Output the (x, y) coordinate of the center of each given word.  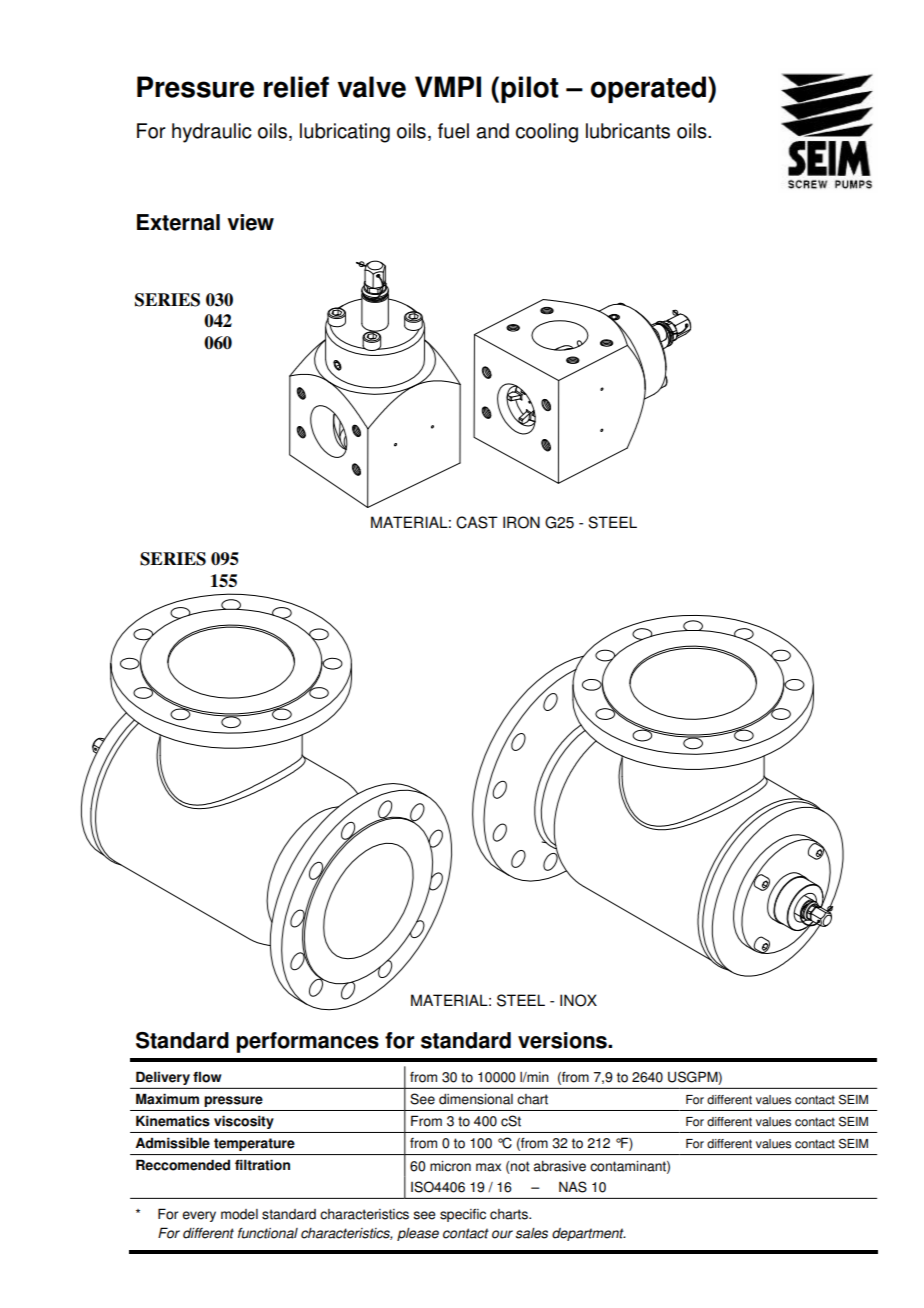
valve (371, 87)
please (418, 1234)
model (239, 1214)
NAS (573, 1187)
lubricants (628, 131)
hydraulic (211, 133)
